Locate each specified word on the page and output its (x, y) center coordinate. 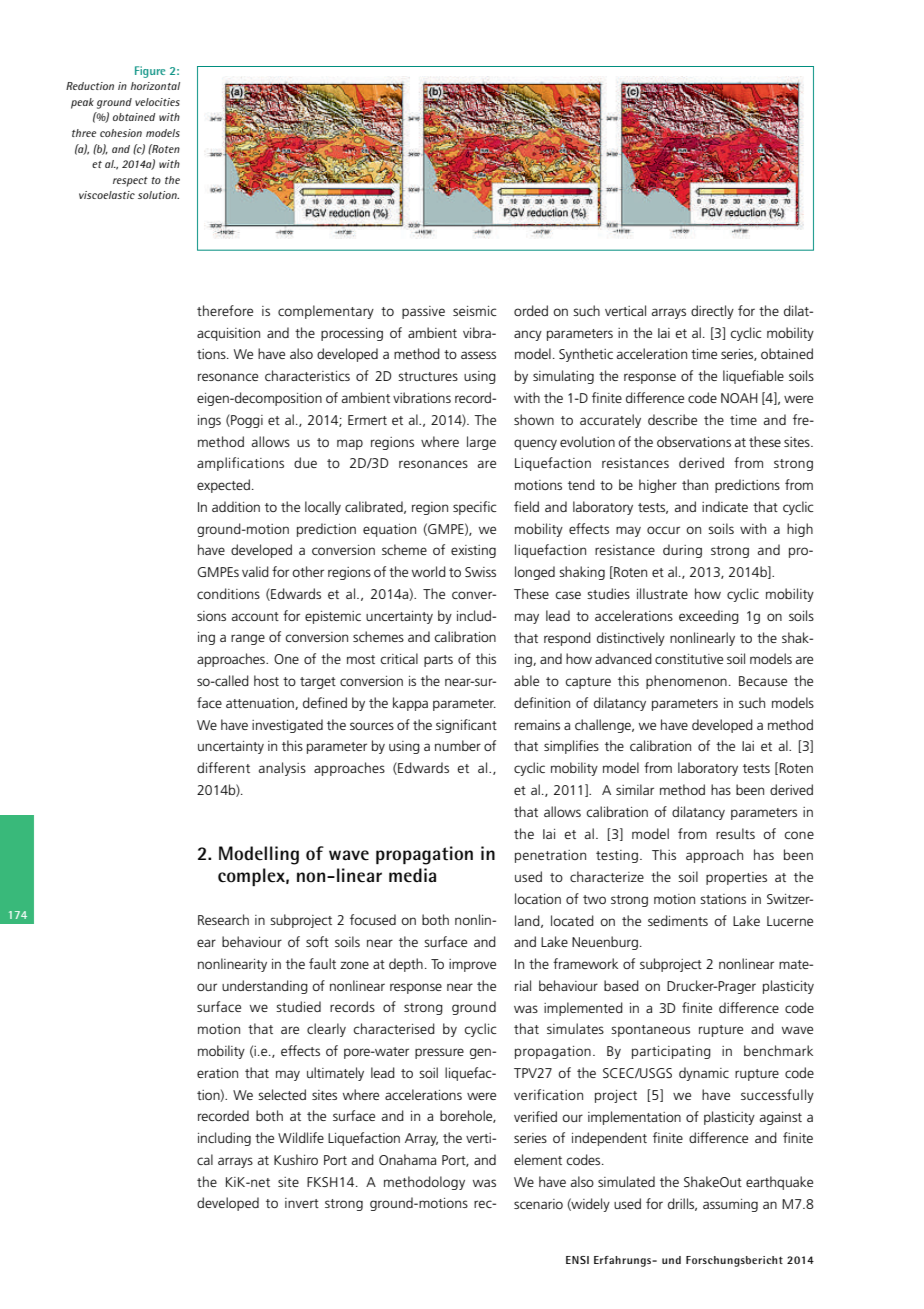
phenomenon (686, 682)
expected (223, 486)
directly (712, 312)
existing (473, 551)
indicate (725, 506)
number (458, 745)
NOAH (739, 398)
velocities (157, 102)
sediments (678, 920)
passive (423, 312)
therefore (225, 310)
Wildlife (301, 1137)
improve (472, 965)
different (223, 767)
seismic (474, 311)
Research (223, 919)
